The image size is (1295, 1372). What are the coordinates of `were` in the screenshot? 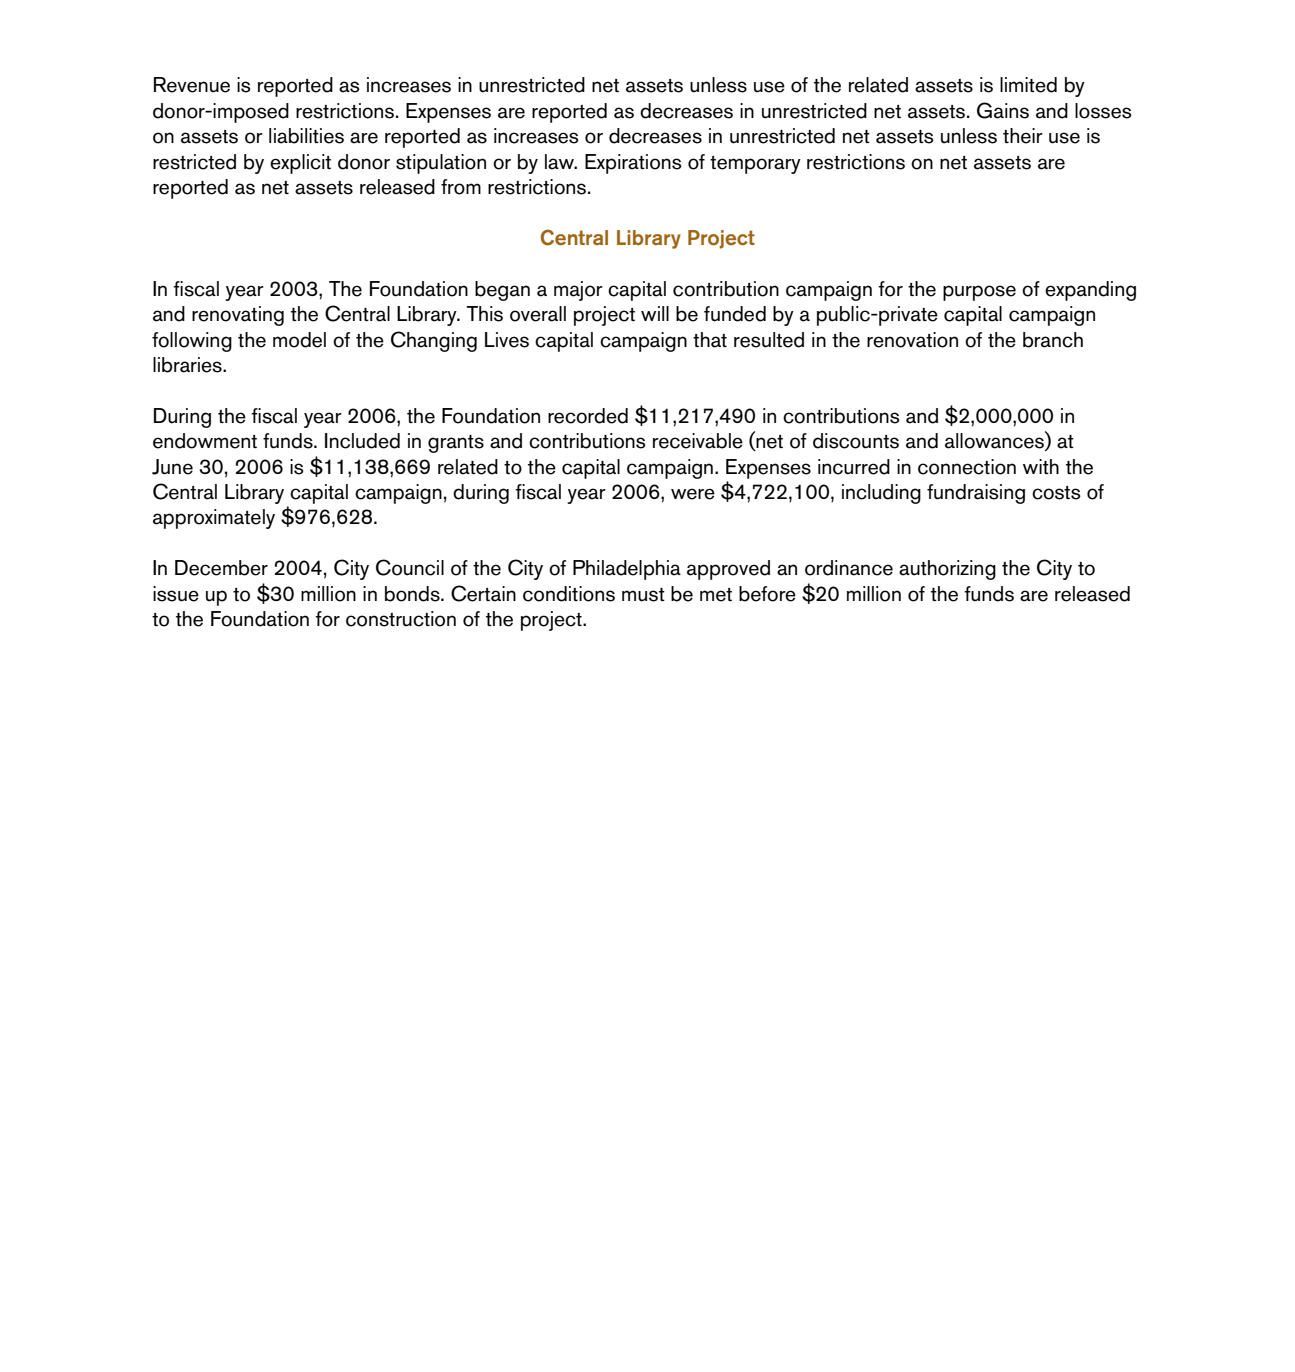 It's located at (693, 494).
